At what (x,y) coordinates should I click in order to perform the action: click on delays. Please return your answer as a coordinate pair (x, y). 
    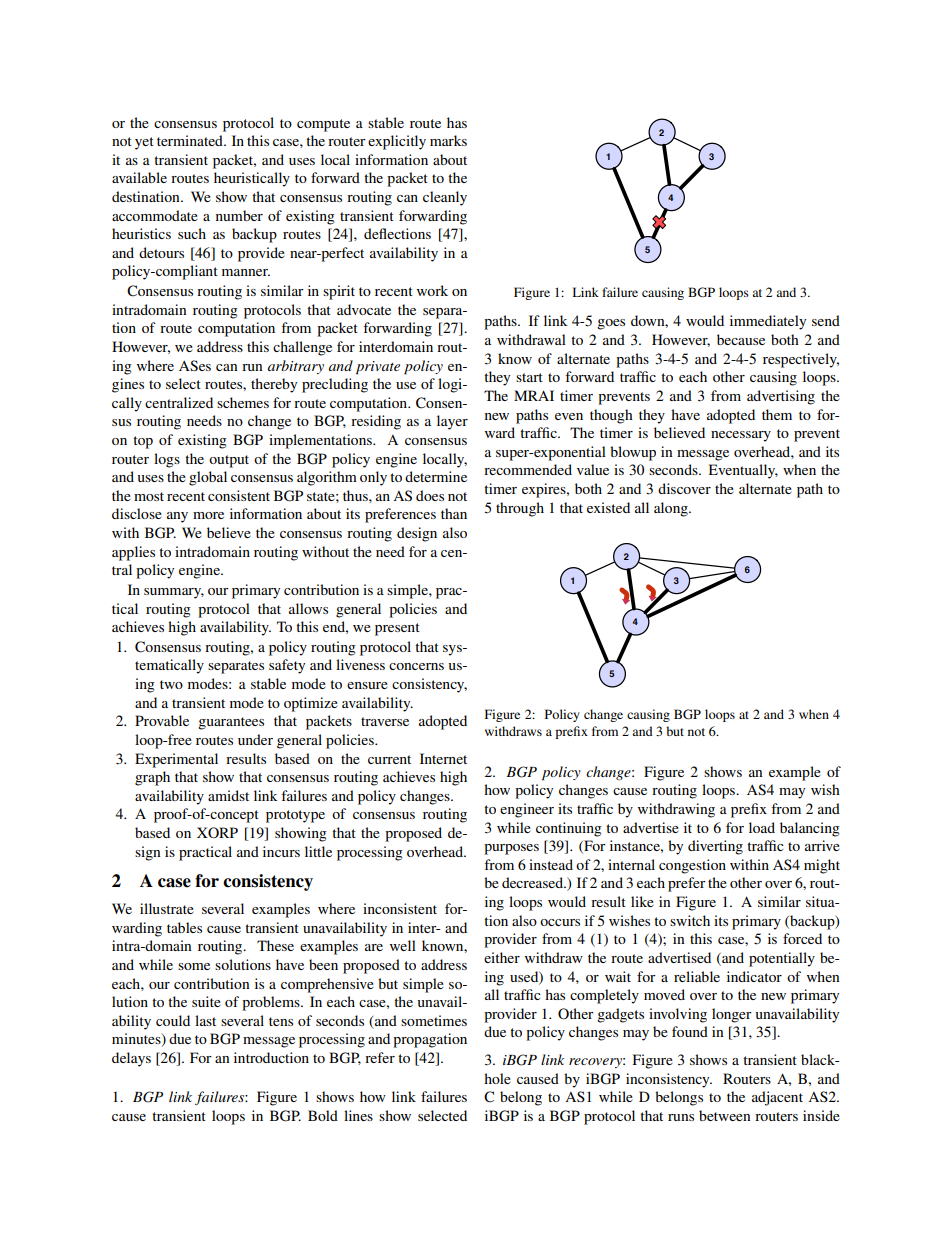
    Looking at the image, I should click on (131, 1059).
